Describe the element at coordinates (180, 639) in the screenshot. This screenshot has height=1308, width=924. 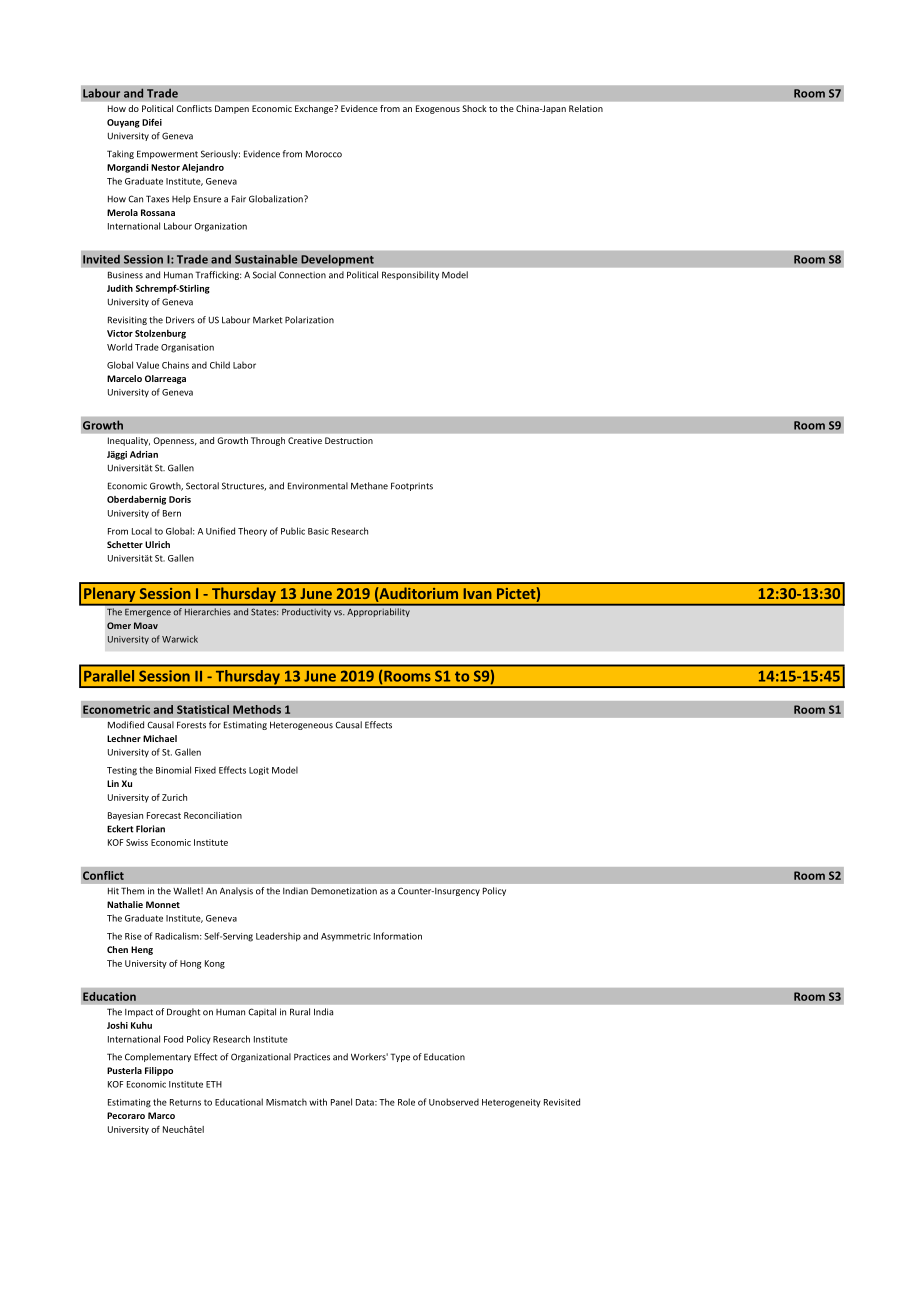
I see `Warwick` at that location.
